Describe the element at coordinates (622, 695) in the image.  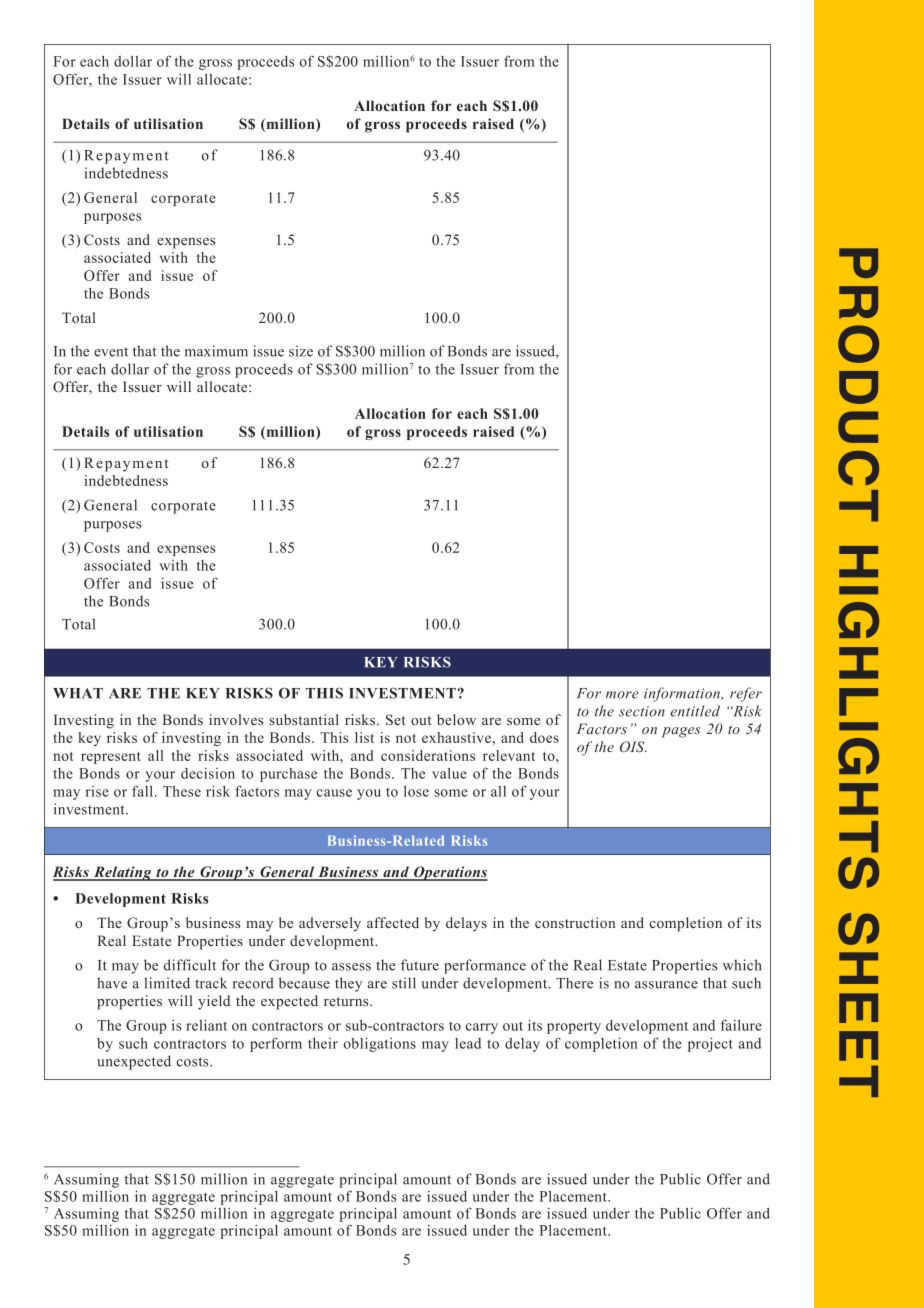
I see `more` at that location.
